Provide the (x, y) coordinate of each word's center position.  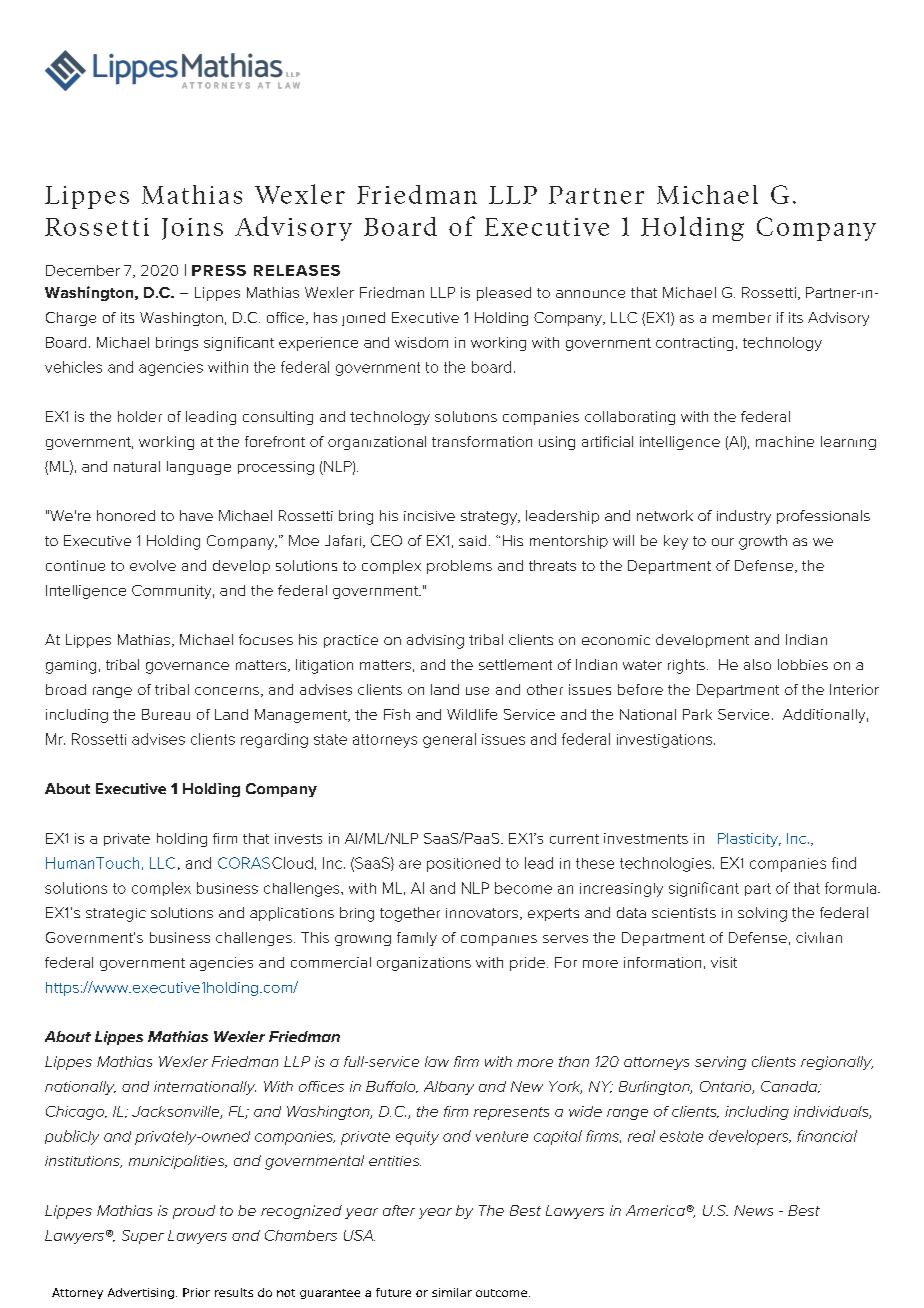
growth (763, 542)
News (753, 1210)
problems (459, 567)
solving (762, 914)
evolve (153, 565)
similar (452, 1292)
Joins (192, 229)
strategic (116, 915)
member (742, 317)
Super (143, 1237)
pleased (504, 294)
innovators (482, 913)
